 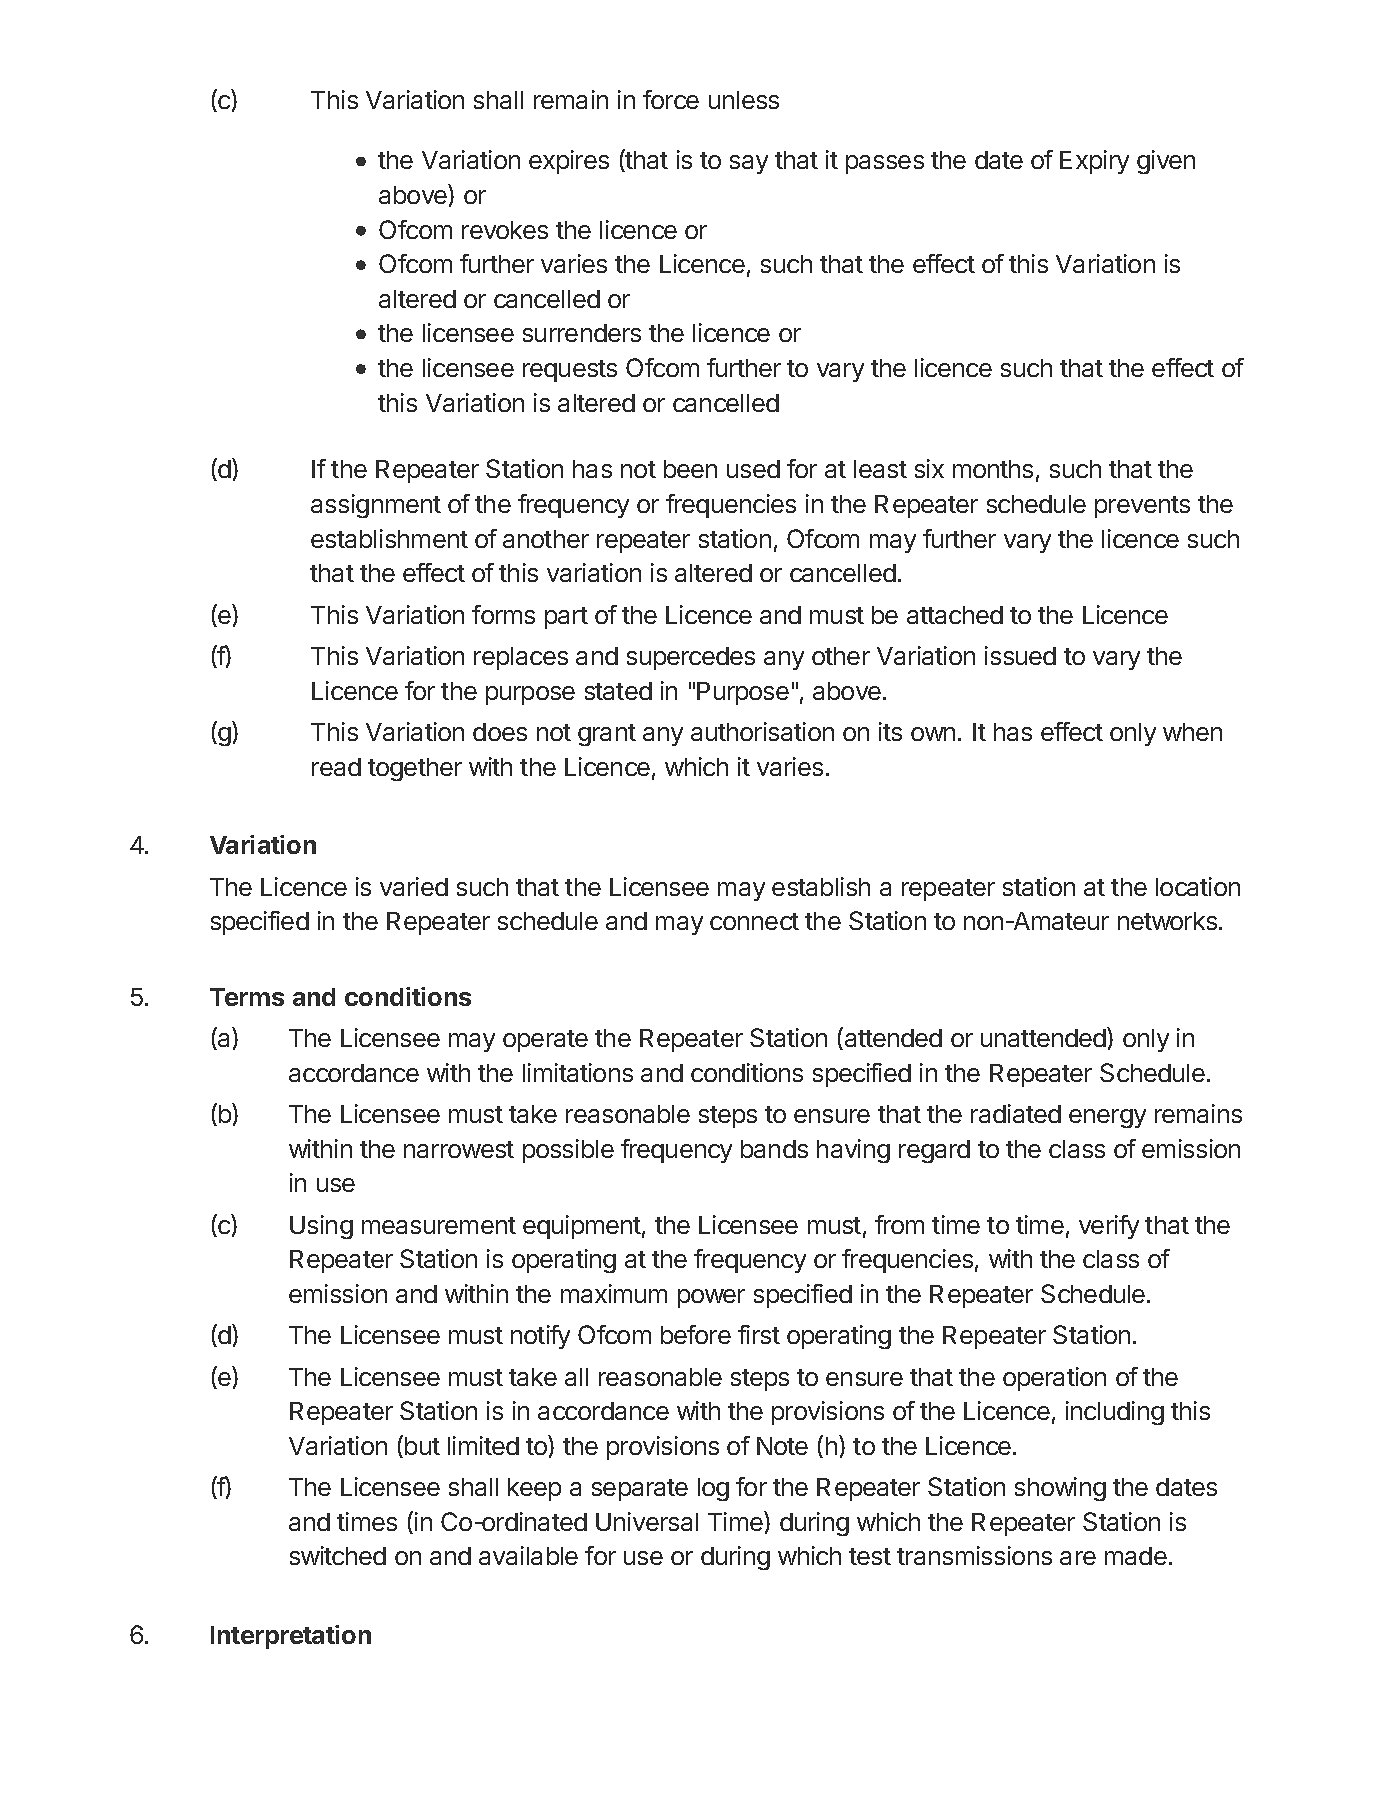 What do you see at coordinates (505, 230) in the page?
I see `revokes` at bounding box center [505, 230].
